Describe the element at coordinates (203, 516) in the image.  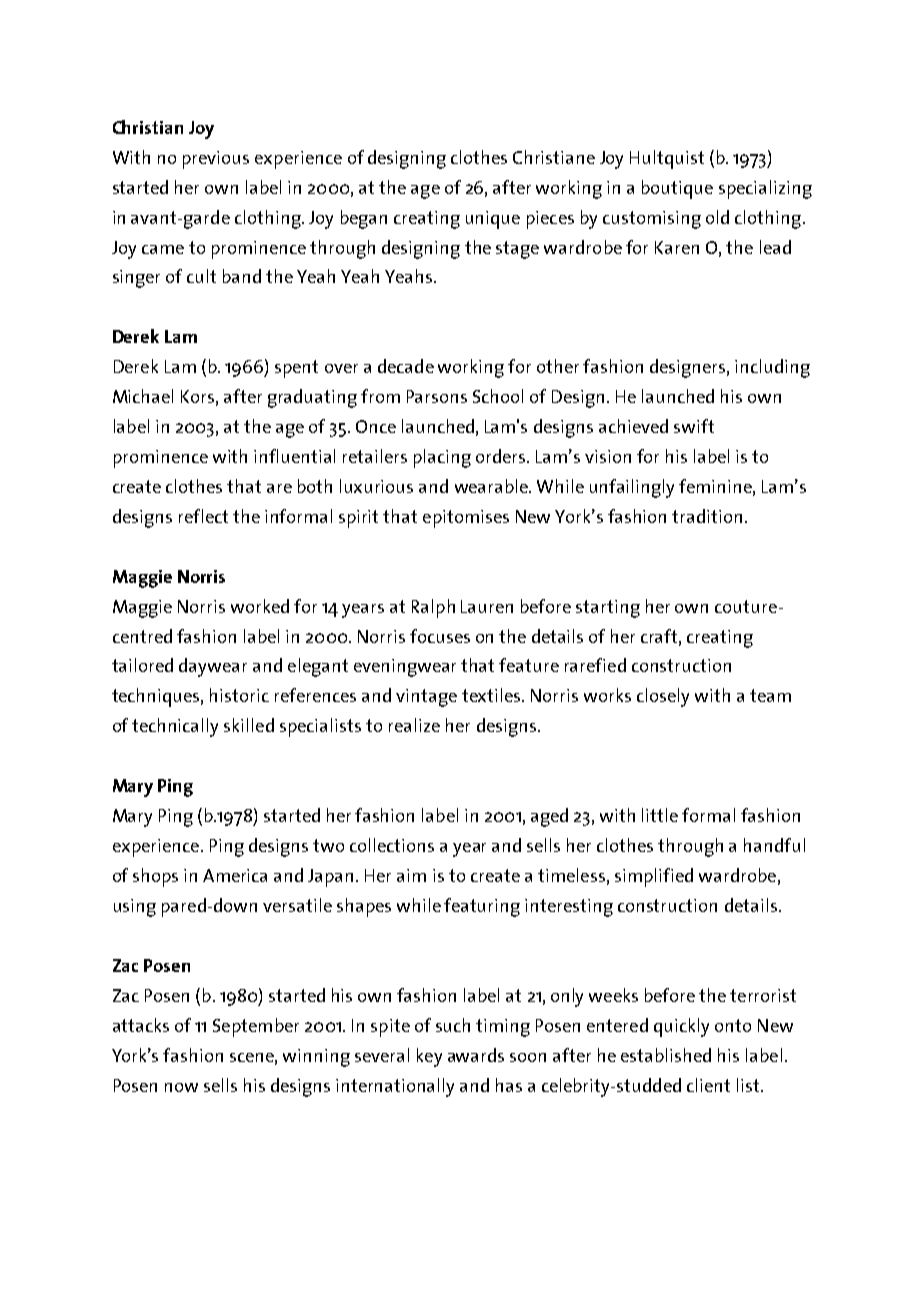
I see `reflect` at that location.
